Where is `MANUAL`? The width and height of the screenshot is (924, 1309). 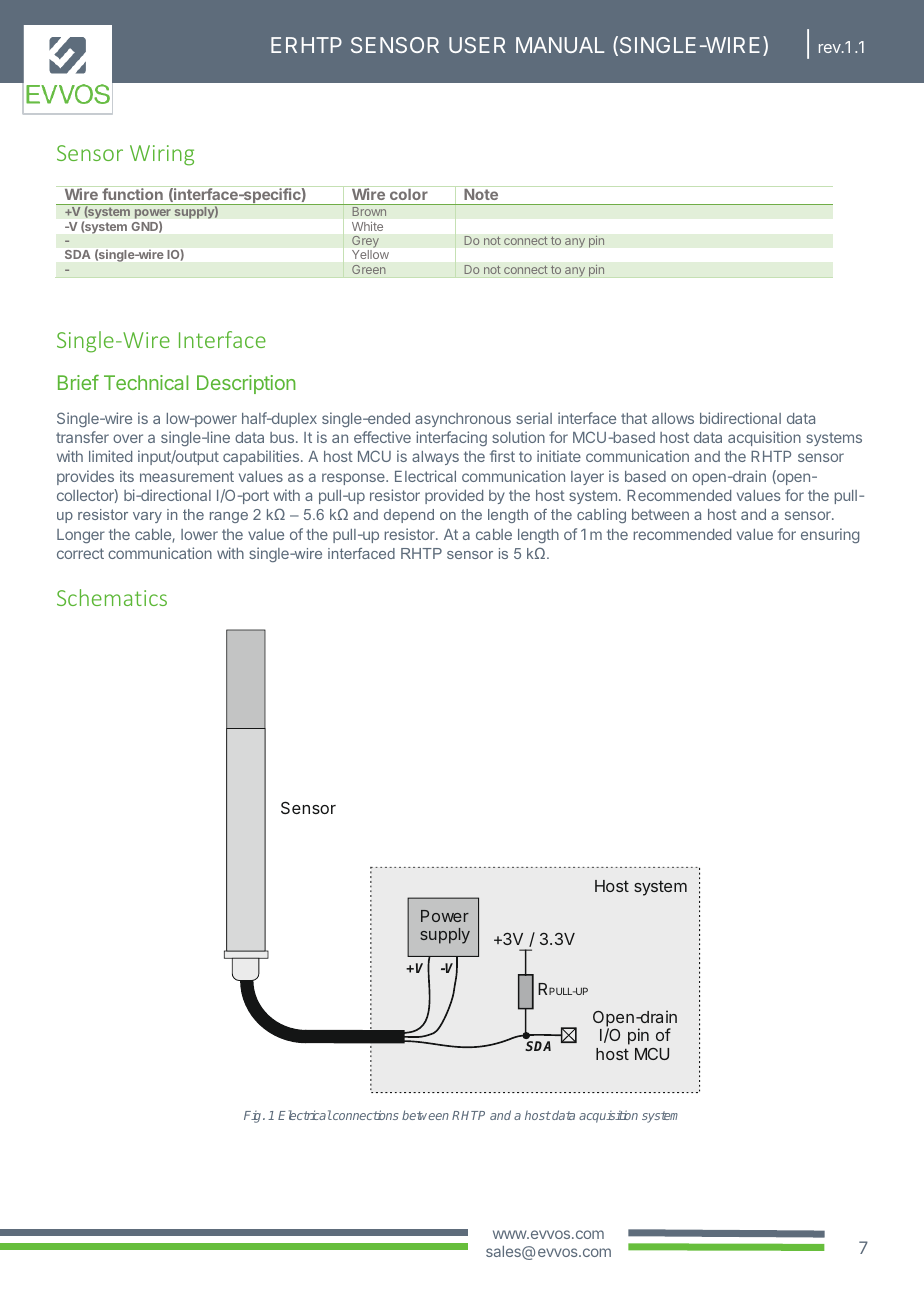
MANUAL is located at coordinates (560, 45).
